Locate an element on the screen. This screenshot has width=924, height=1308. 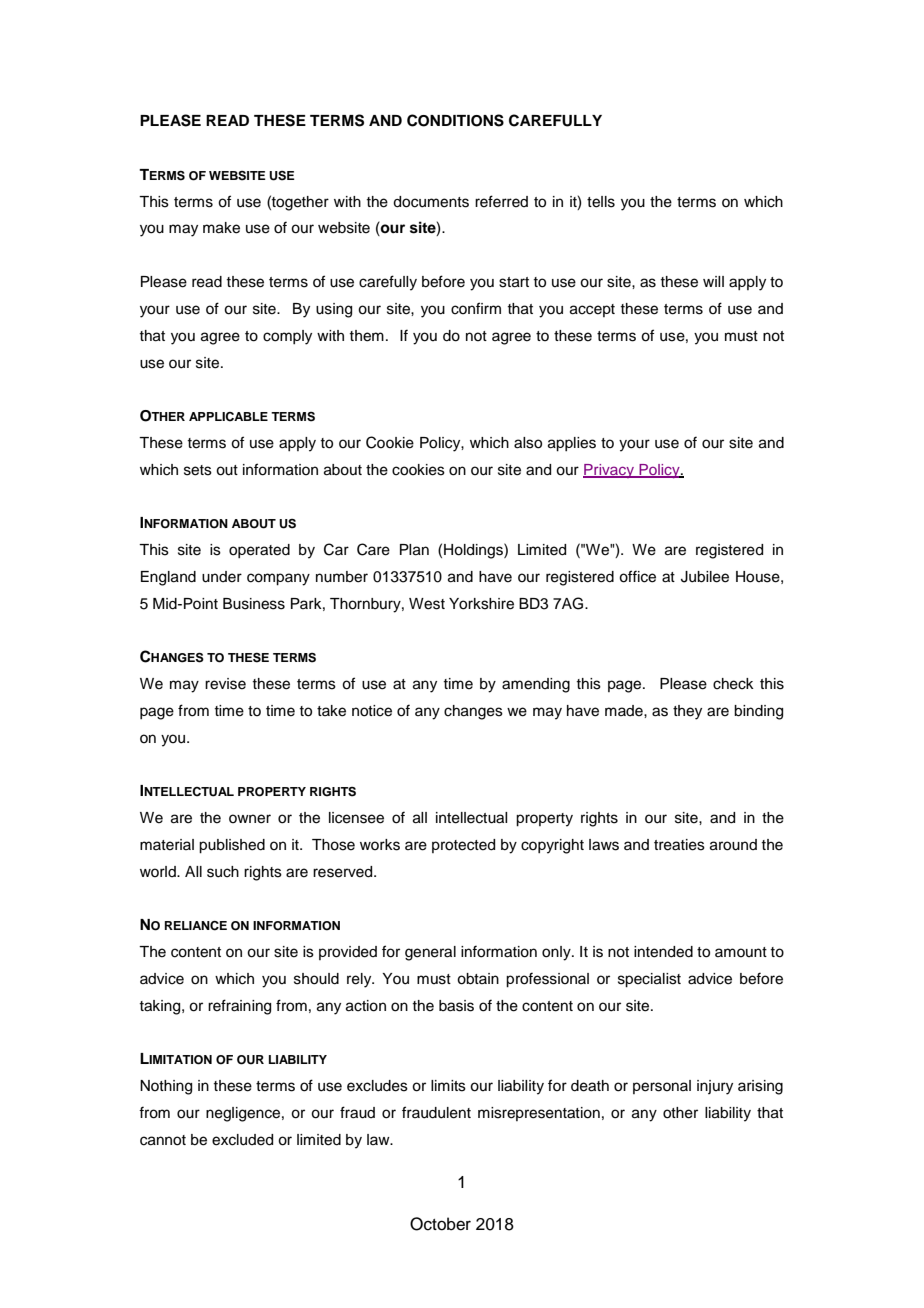
sets is located at coordinates (198, 470).
